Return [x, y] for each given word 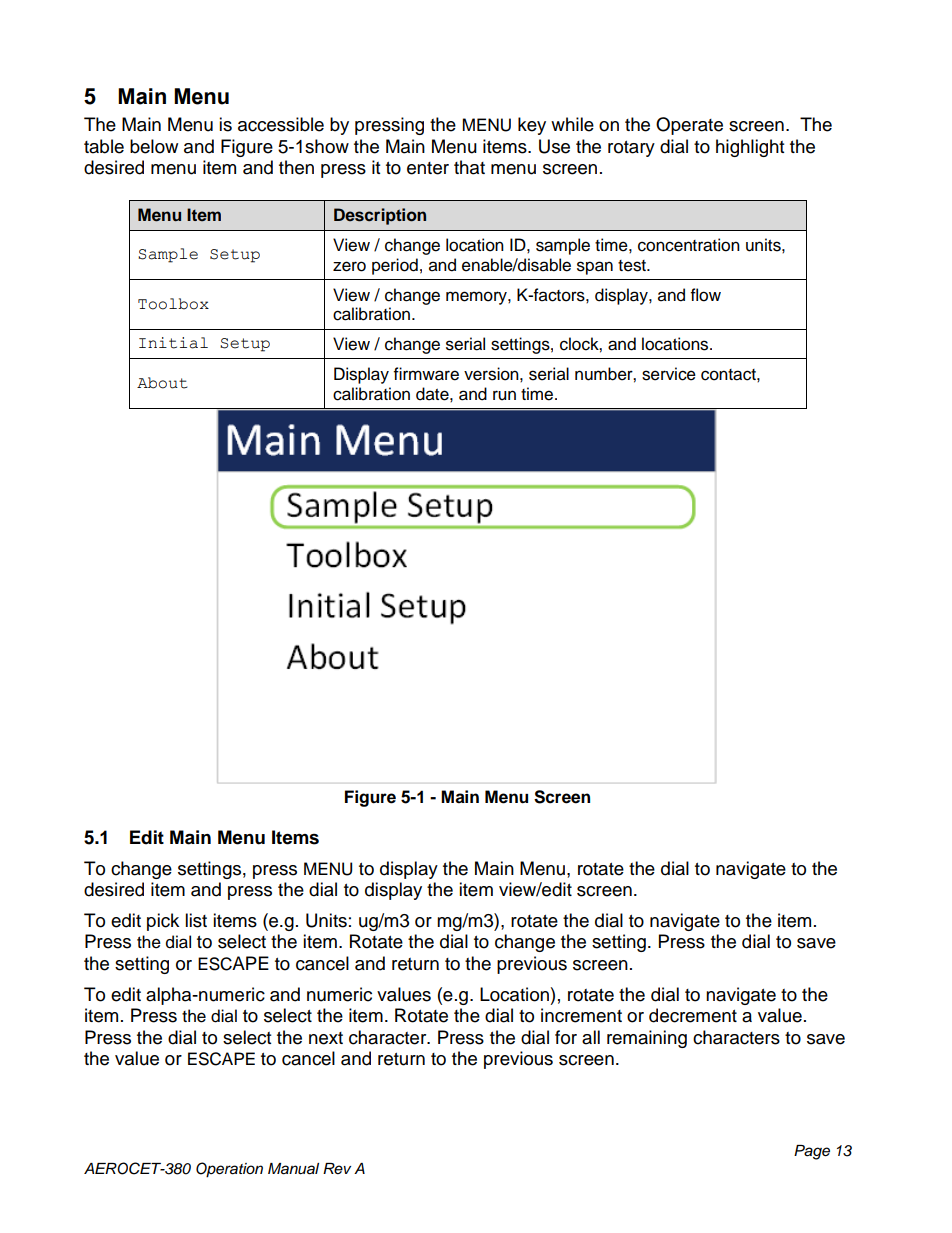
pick [163, 922]
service [669, 374]
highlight [750, 148]
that [469, 167]
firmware [426, 374]
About [162, 383]
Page [812, 1152]
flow [706, 295]
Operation [229, 1170]
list [196, 920]
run [504, 395]
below [154, 146]
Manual [293, 1169]
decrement [693, 1015]
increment [581, 1015]
